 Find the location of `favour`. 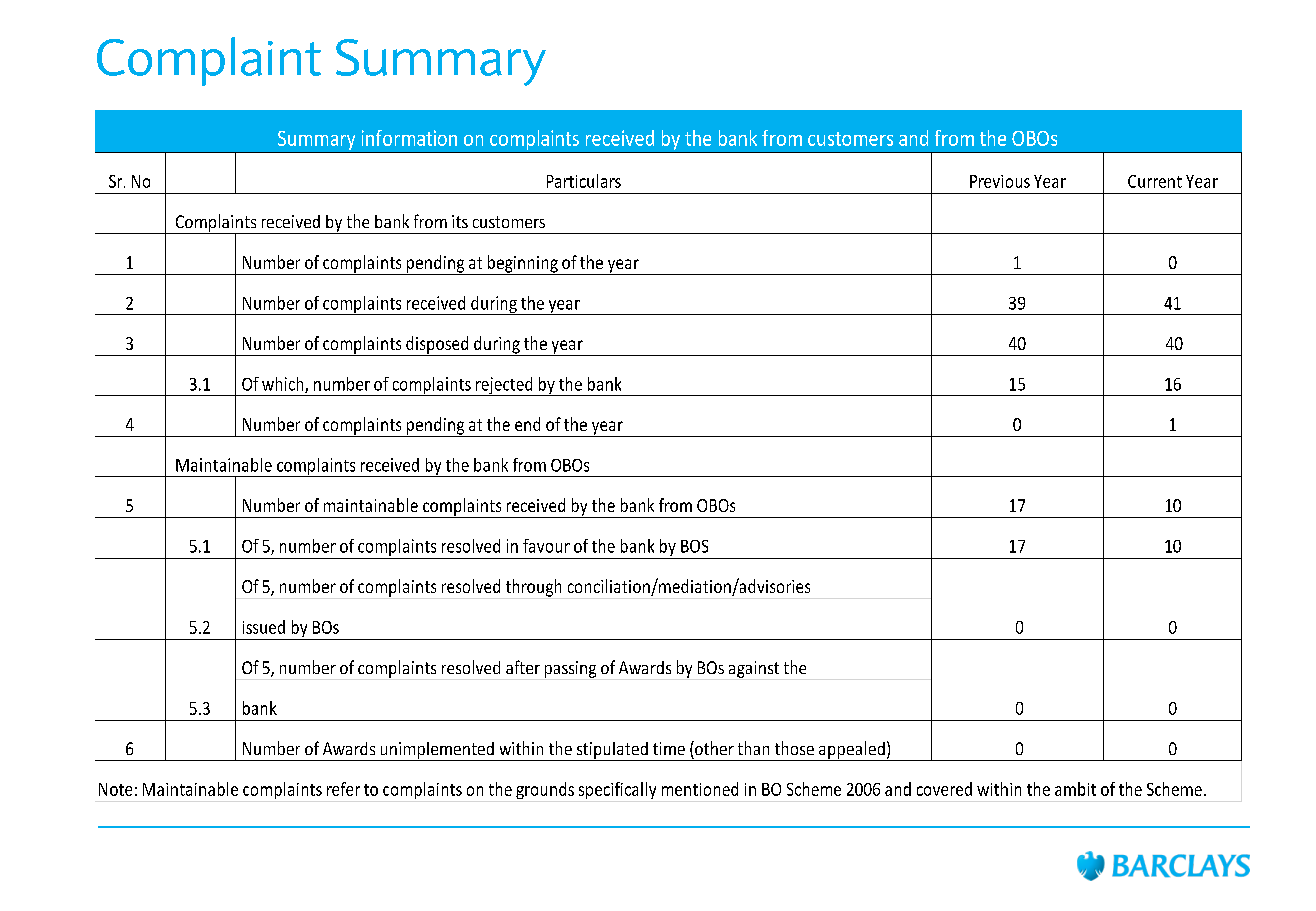

favour is located at coordinates (546, 546).
